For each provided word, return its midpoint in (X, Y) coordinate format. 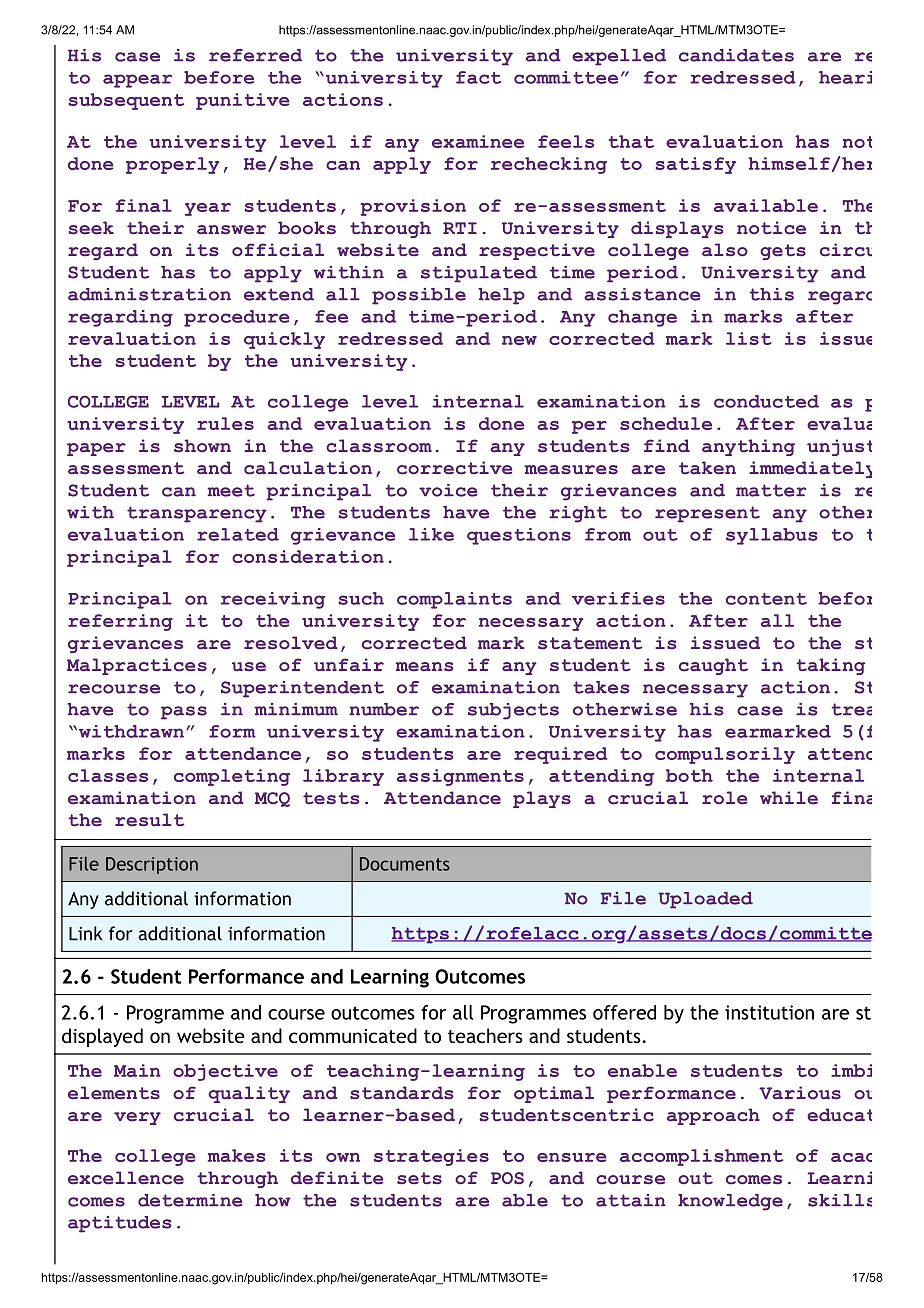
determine (190, 1200)
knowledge (730, 1202)
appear (137, 81)
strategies (431, 1157)
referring (120, 622)
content (766, 599)
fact (478, 77)
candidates (736, 55)
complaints (454, 600)
